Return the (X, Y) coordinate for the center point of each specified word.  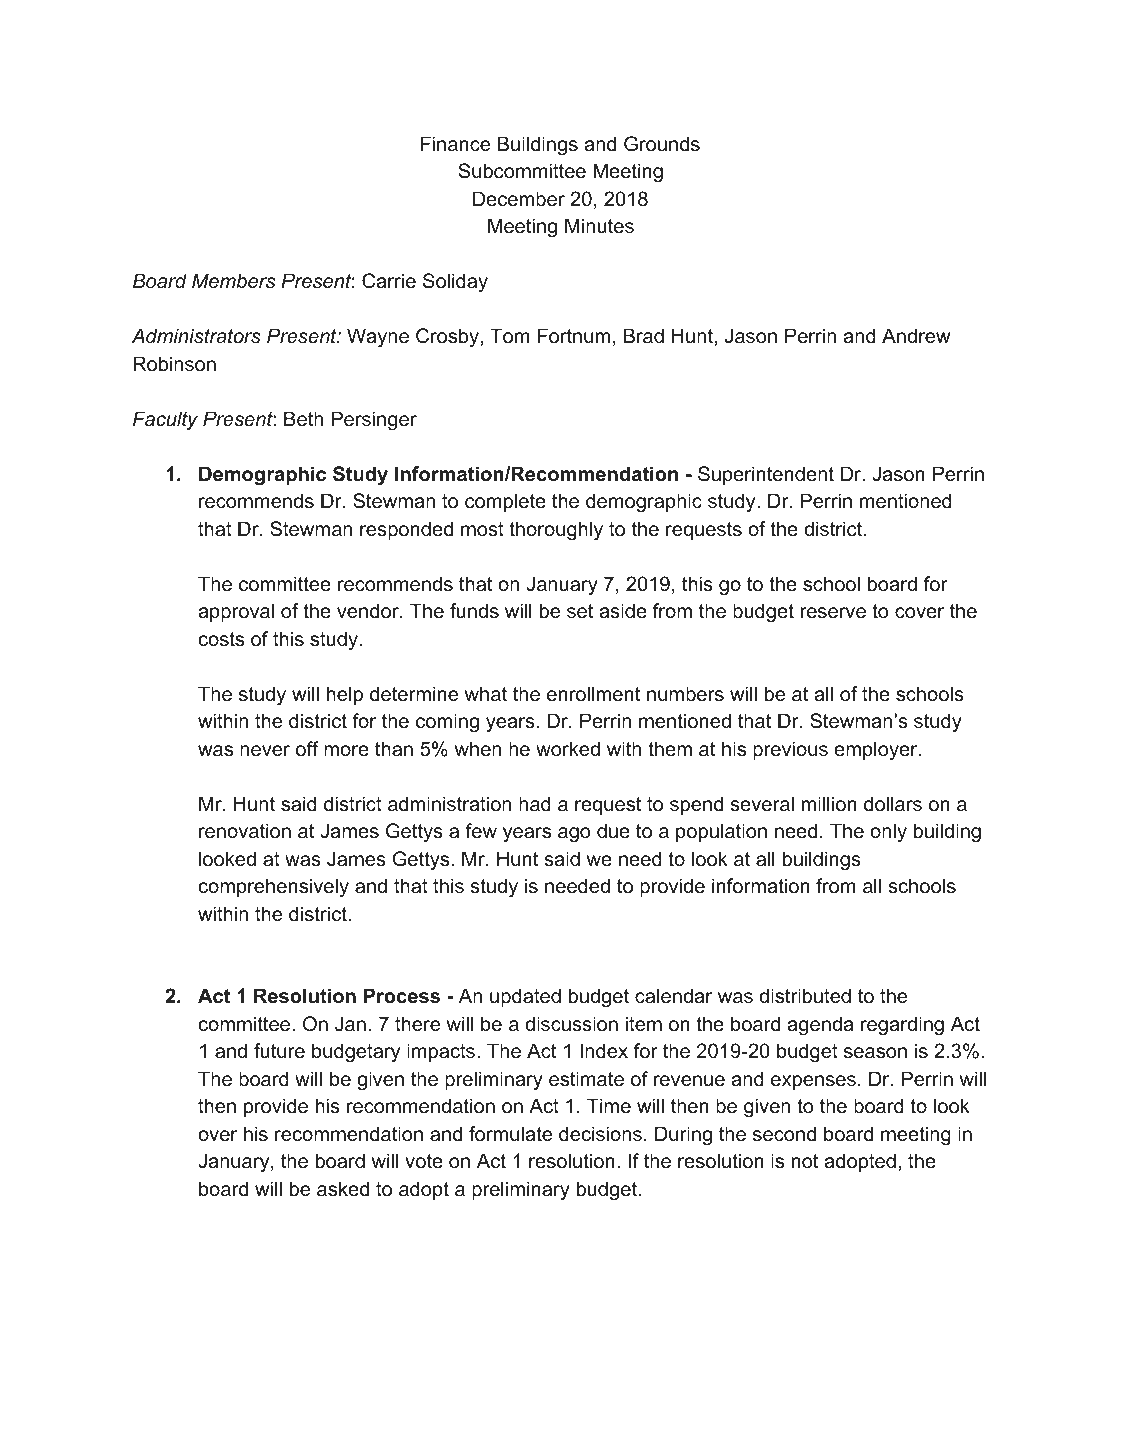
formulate (510, 1134)
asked (343, 1189)
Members (233, 281)
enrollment (593, 694)
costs (221, 639)
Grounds (662, 144)
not (805, 1161)
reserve (833, 613)
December (519, 199)
